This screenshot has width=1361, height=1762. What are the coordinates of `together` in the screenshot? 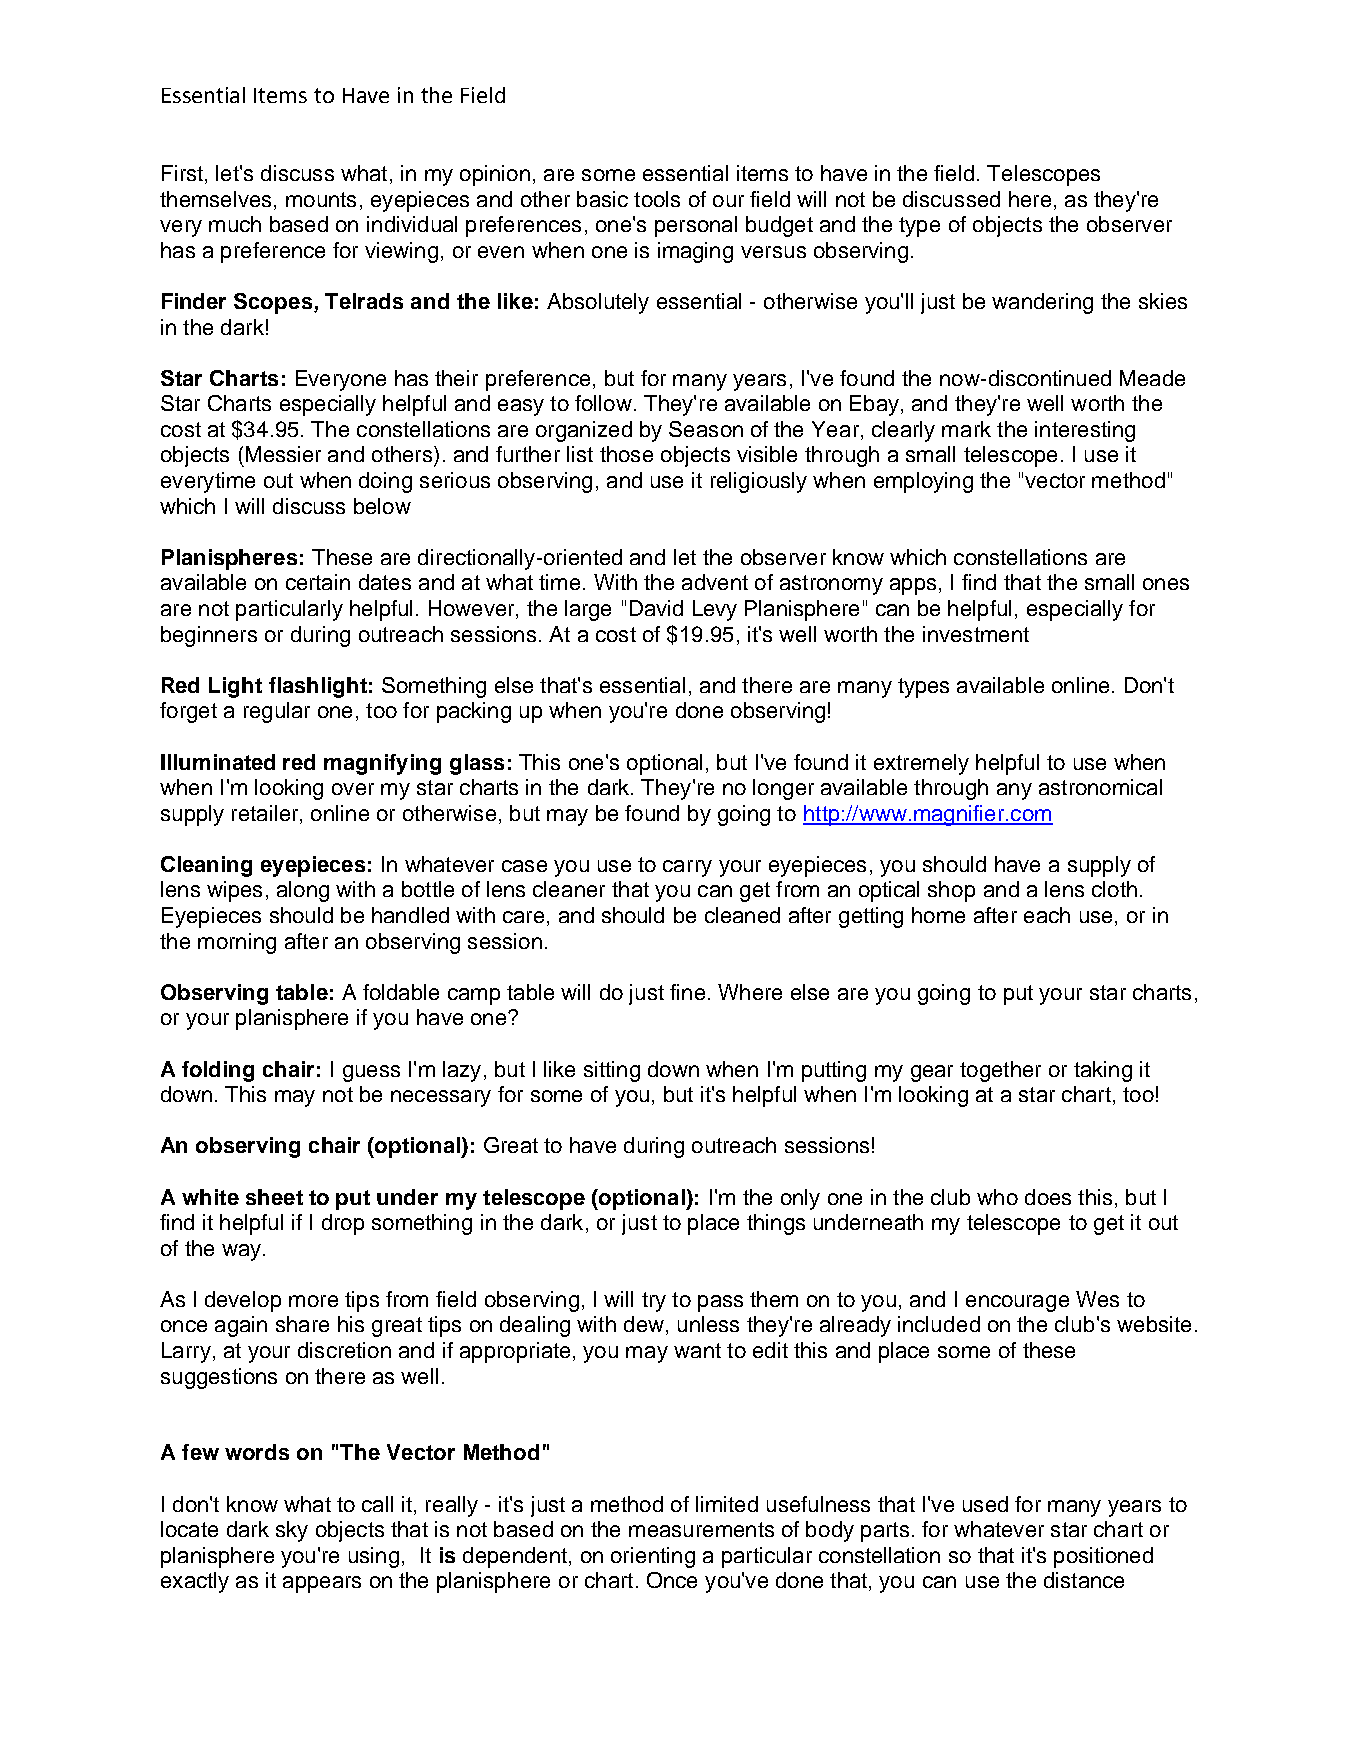 It's located at (1000, 1071).
